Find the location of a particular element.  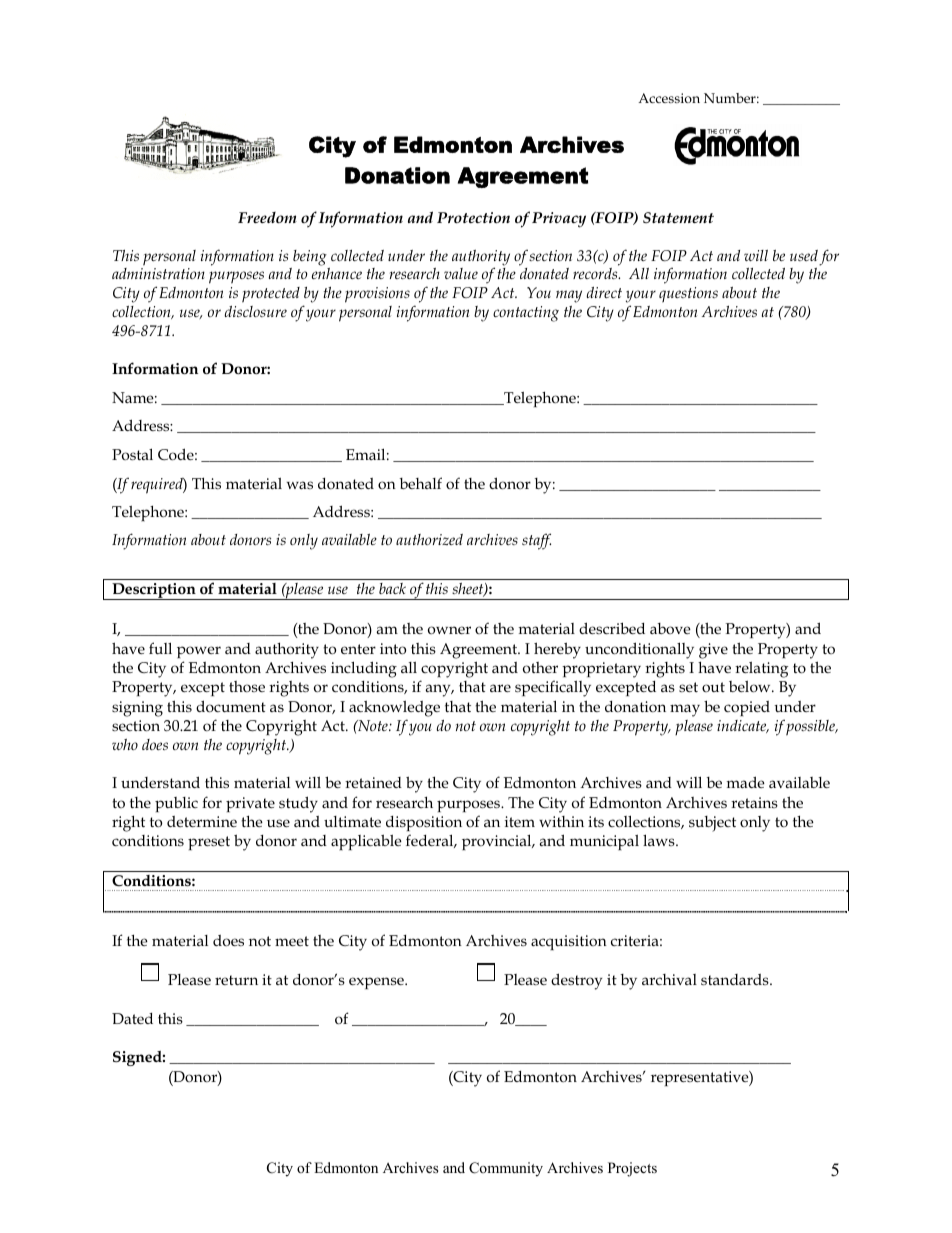

Dated is located at coordinates (132, 1018).
